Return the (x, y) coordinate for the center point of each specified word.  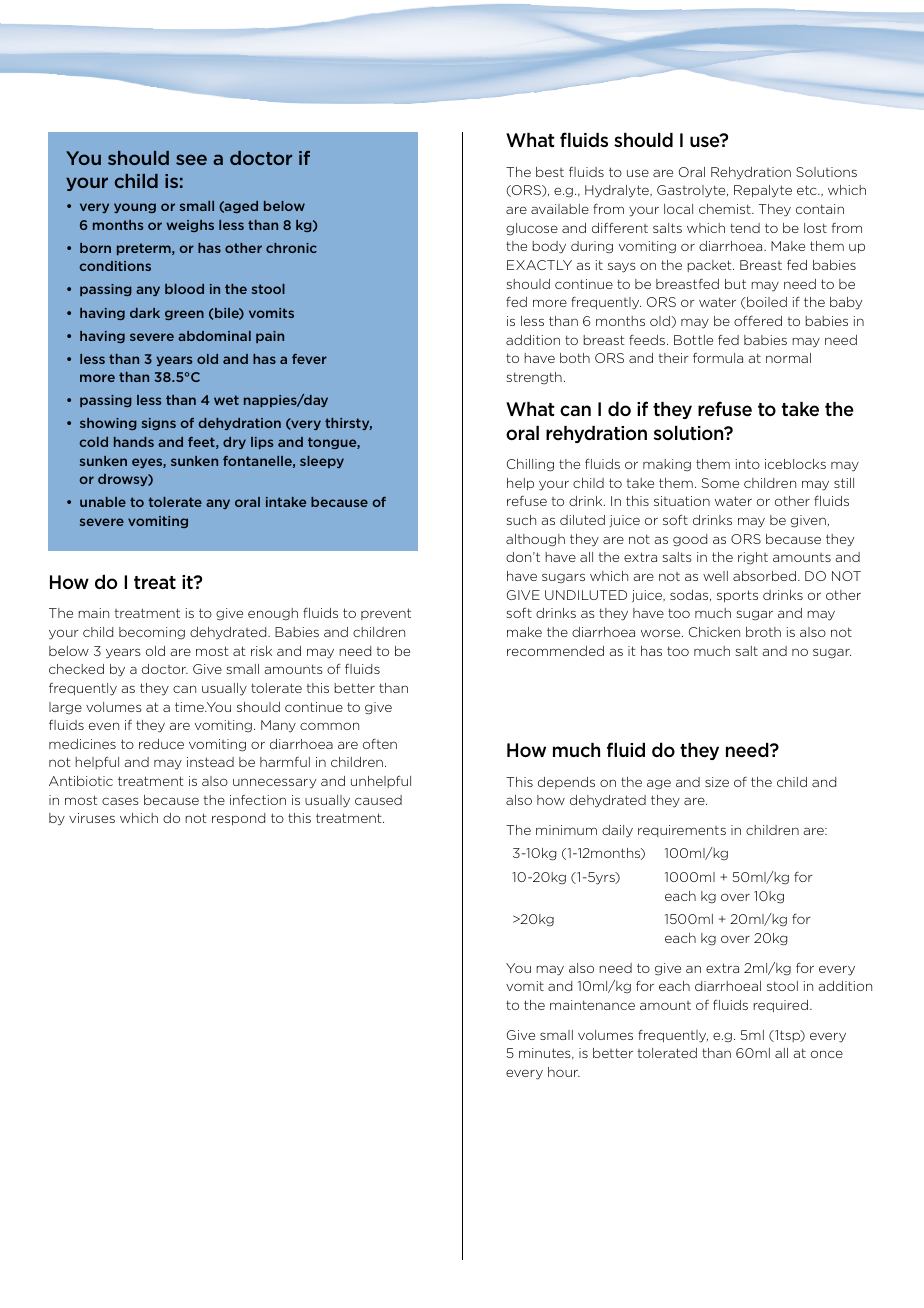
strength (534, 378)
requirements (682, 831)
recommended (555, 651)
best (550, 172)
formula (718, 358)
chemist (726, 209)
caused (378, 800)
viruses (92, 818)
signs (159, 424)
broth (763, 632)
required (780, 1006)
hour (564, 1072)
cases (120, 801)
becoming (152, 633)
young (135, 208)
